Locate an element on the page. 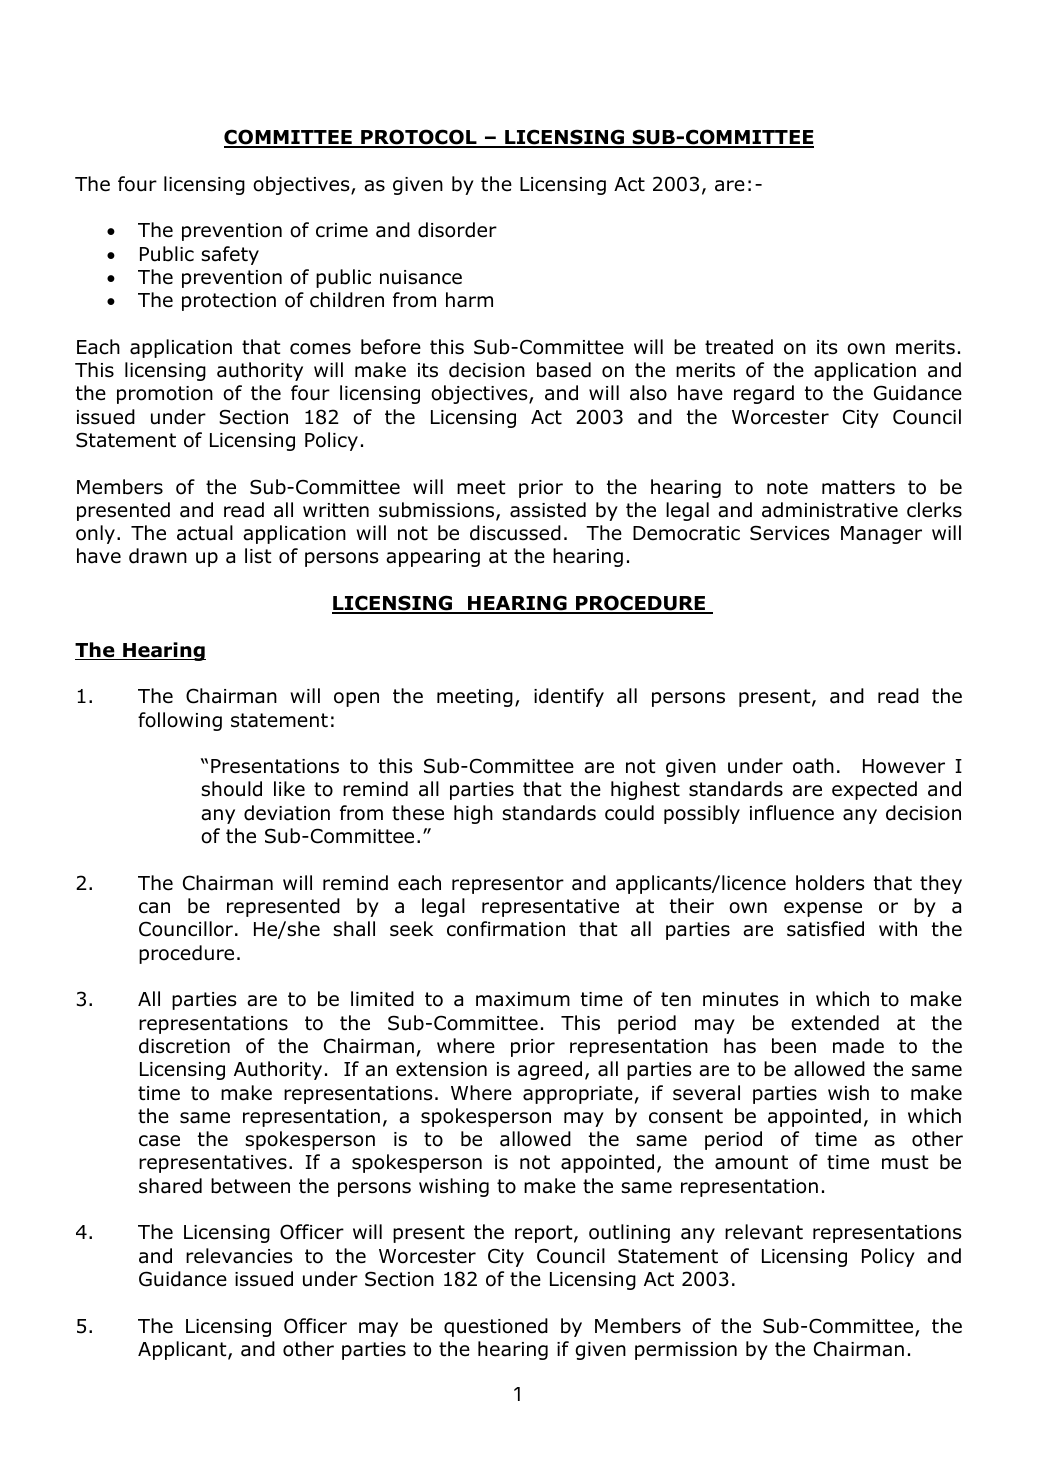 Image resolution: width=1038 pixels, height=1467 pixels. discretion is located at coordinates (184, 1046).
